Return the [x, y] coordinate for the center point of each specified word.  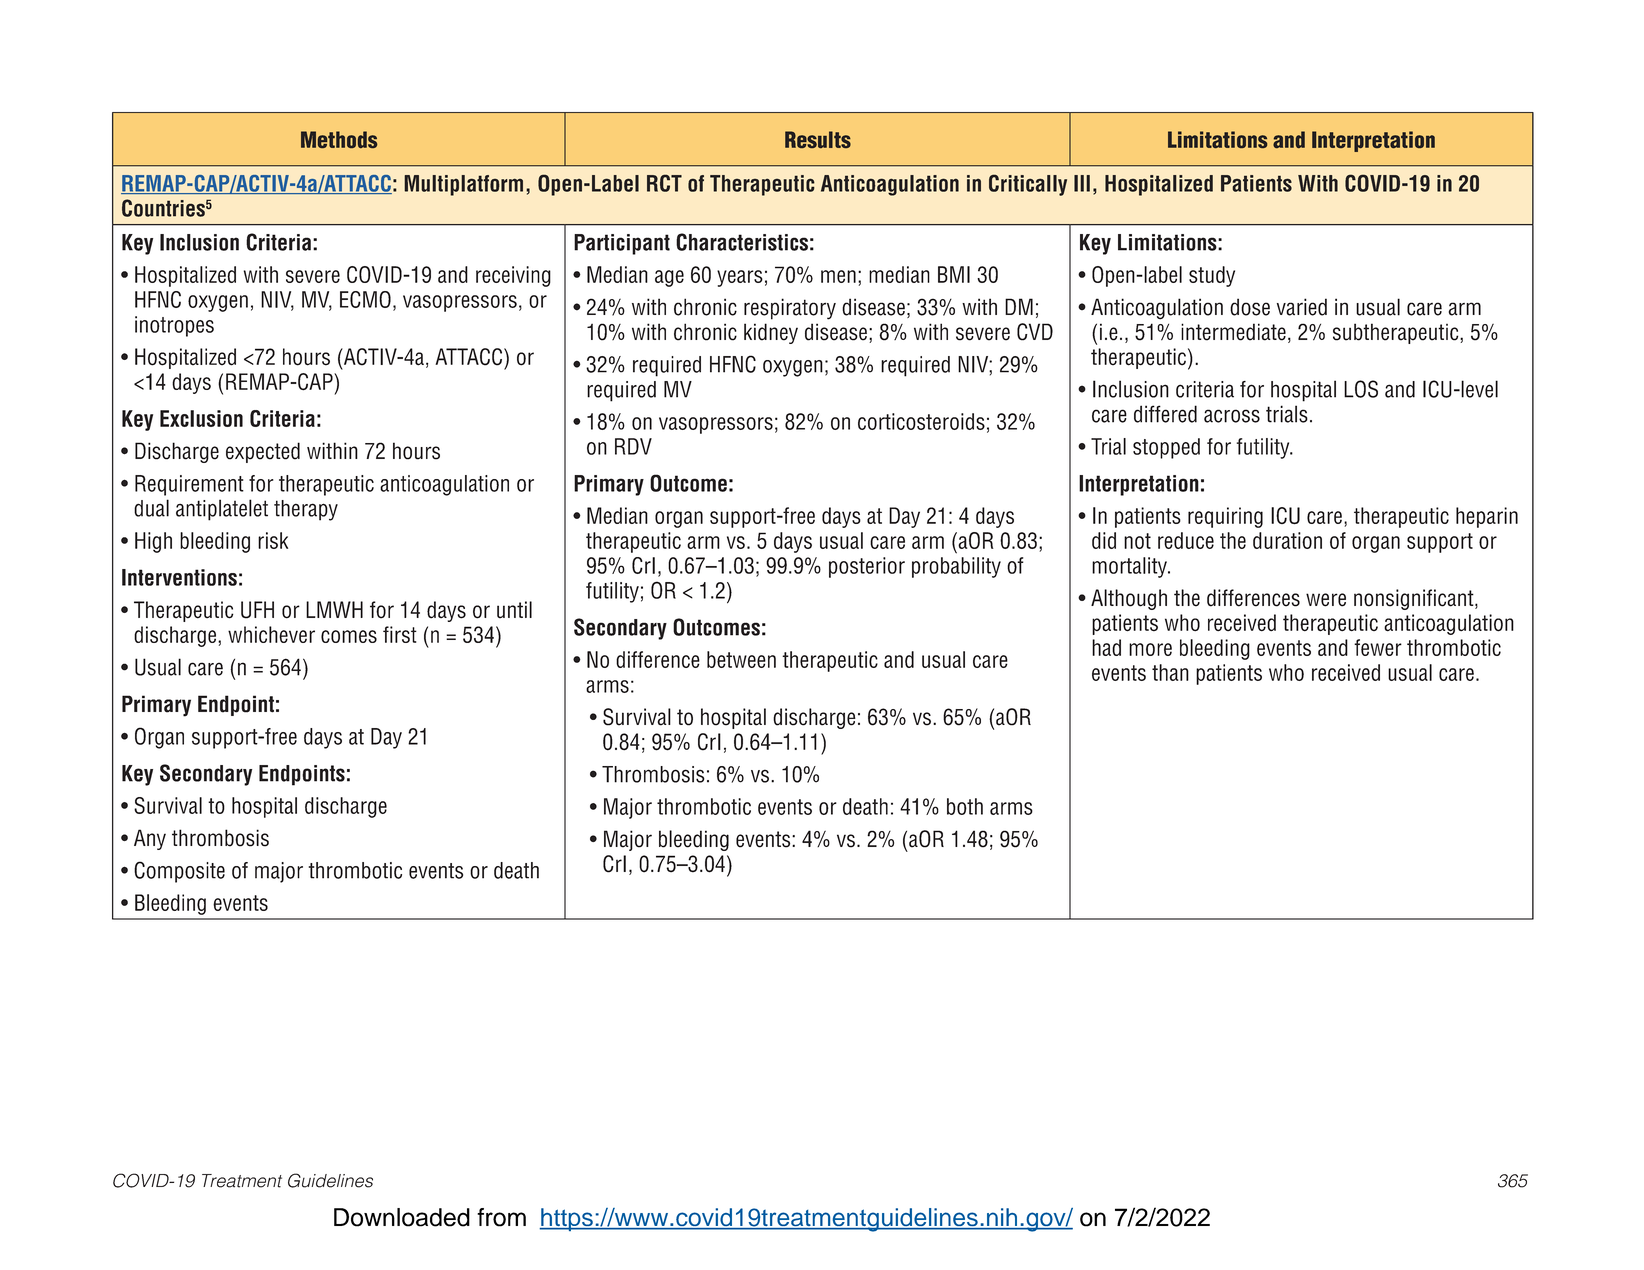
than [1170, 672]
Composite [179, 872]
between [741, 659]
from [501, 1217]
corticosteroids [921, 421]
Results [818, 139]
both [965, 806]
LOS [1361, 389]
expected [263, 452]
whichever [271, 634]
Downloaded [402, 1217]
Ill [1082, 183]
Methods [339, 139]
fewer [1378, 647]
